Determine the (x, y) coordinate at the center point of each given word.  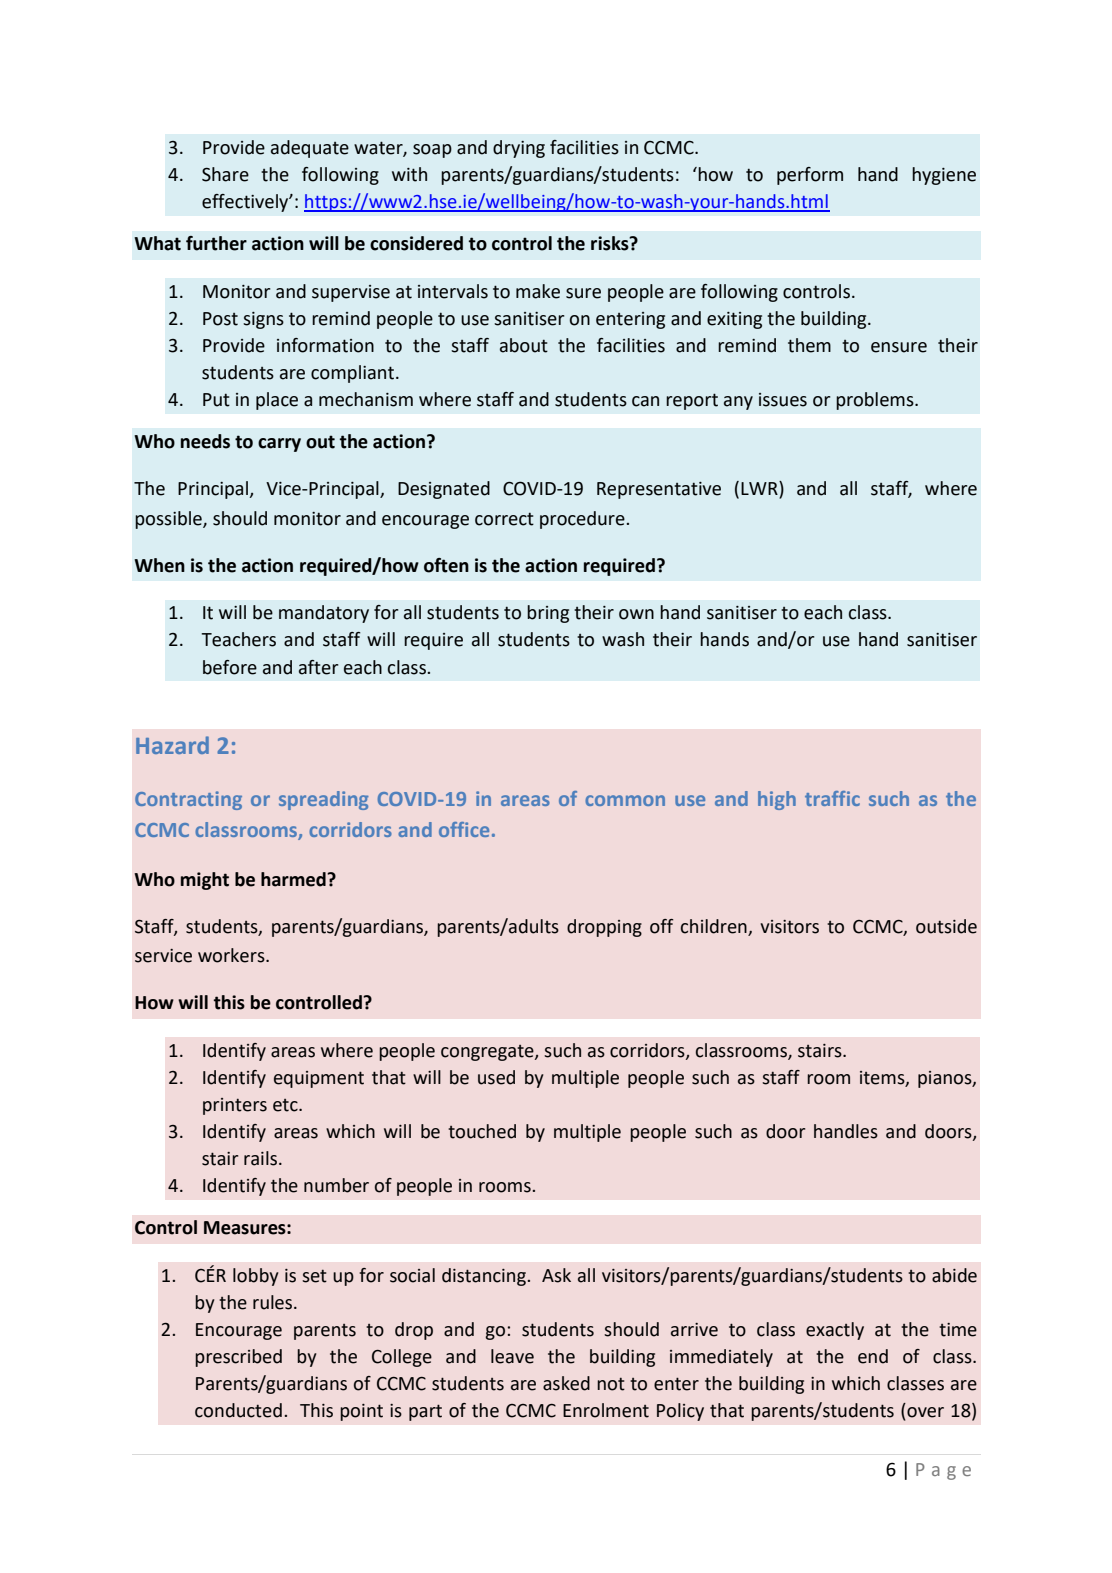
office (464, 829)
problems (876, 401)
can (645, 401)
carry (279, 445)
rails (260, 1158)
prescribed (238, 1358)
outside (946, 926)
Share (225, 174)
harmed (294, 879)
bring (548, 614)
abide (954, 1275)
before (230, 667)
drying (519, 149)
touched (482, 1131)
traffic (832, 798)
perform (810, 176)
